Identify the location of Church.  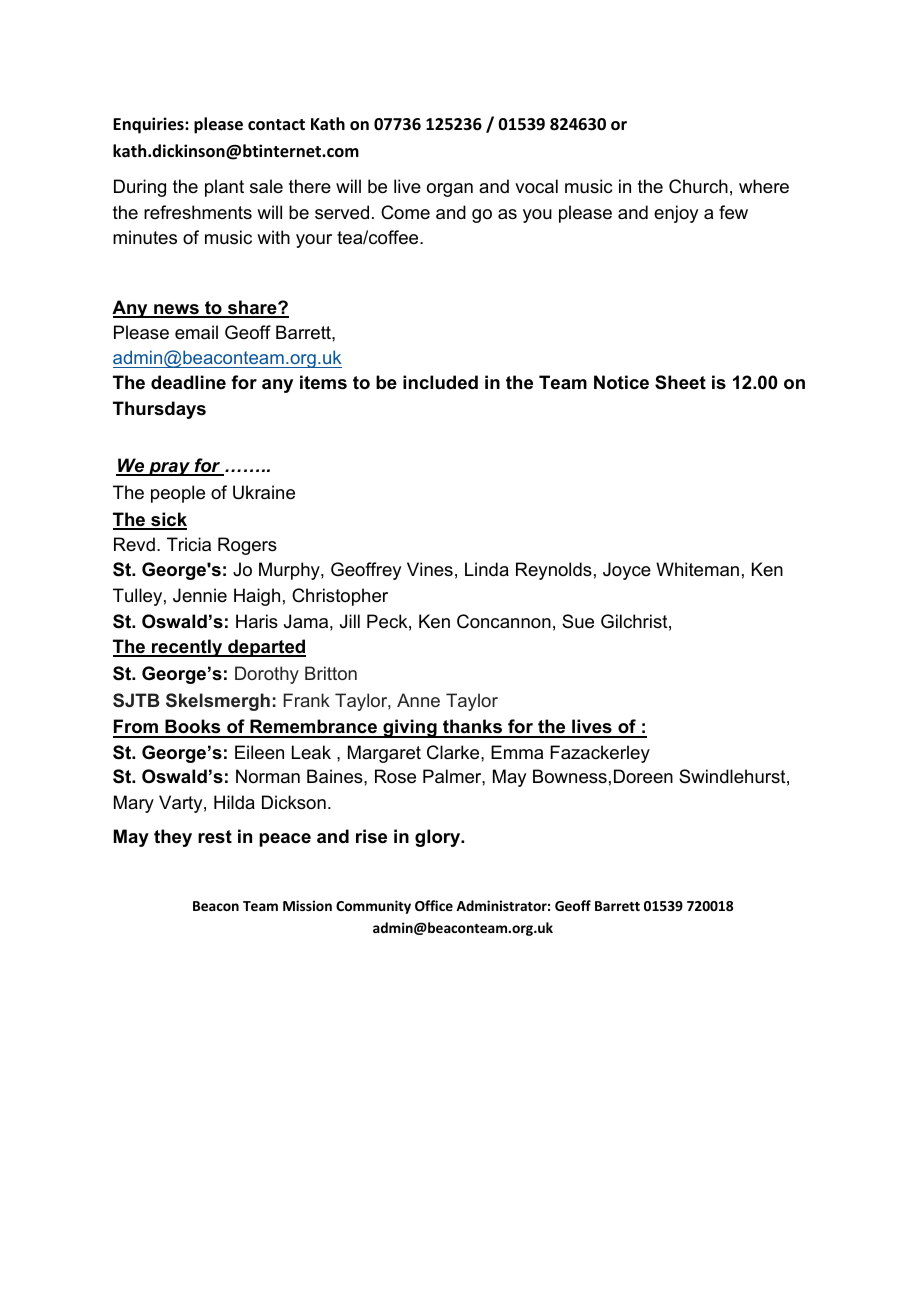
(698, 186).
